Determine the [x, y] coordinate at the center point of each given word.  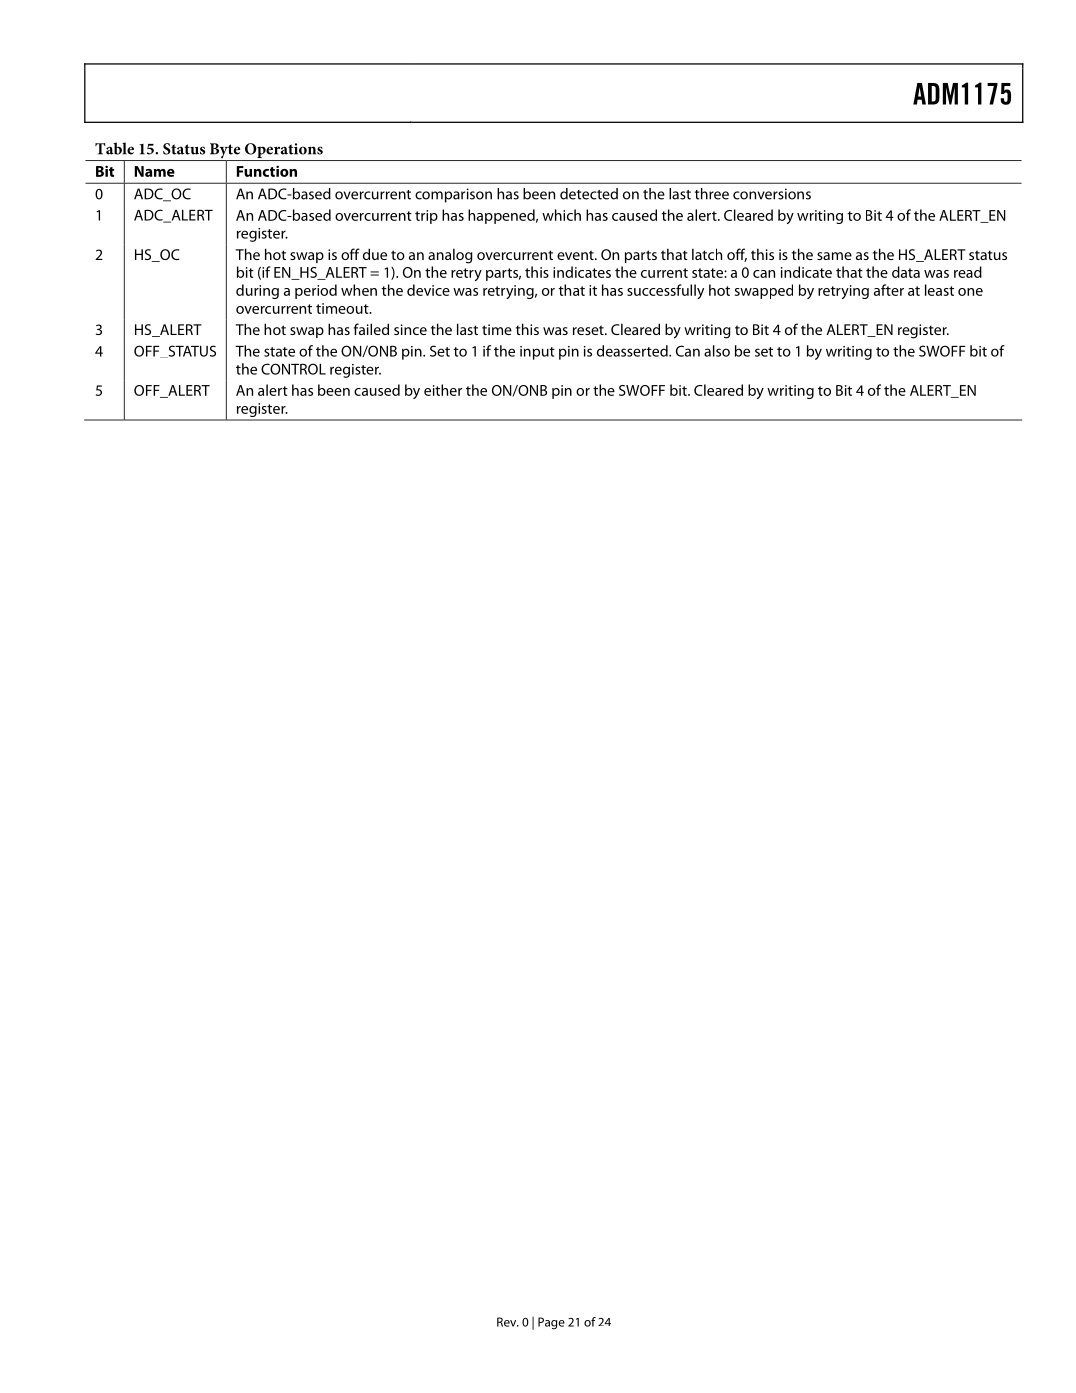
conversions [772, 194]
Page [551, 1323]
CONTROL [293, 369]
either [443, 390]
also [717, 351]
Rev [508, 1322]
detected [589, 194]
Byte [225, 152]
